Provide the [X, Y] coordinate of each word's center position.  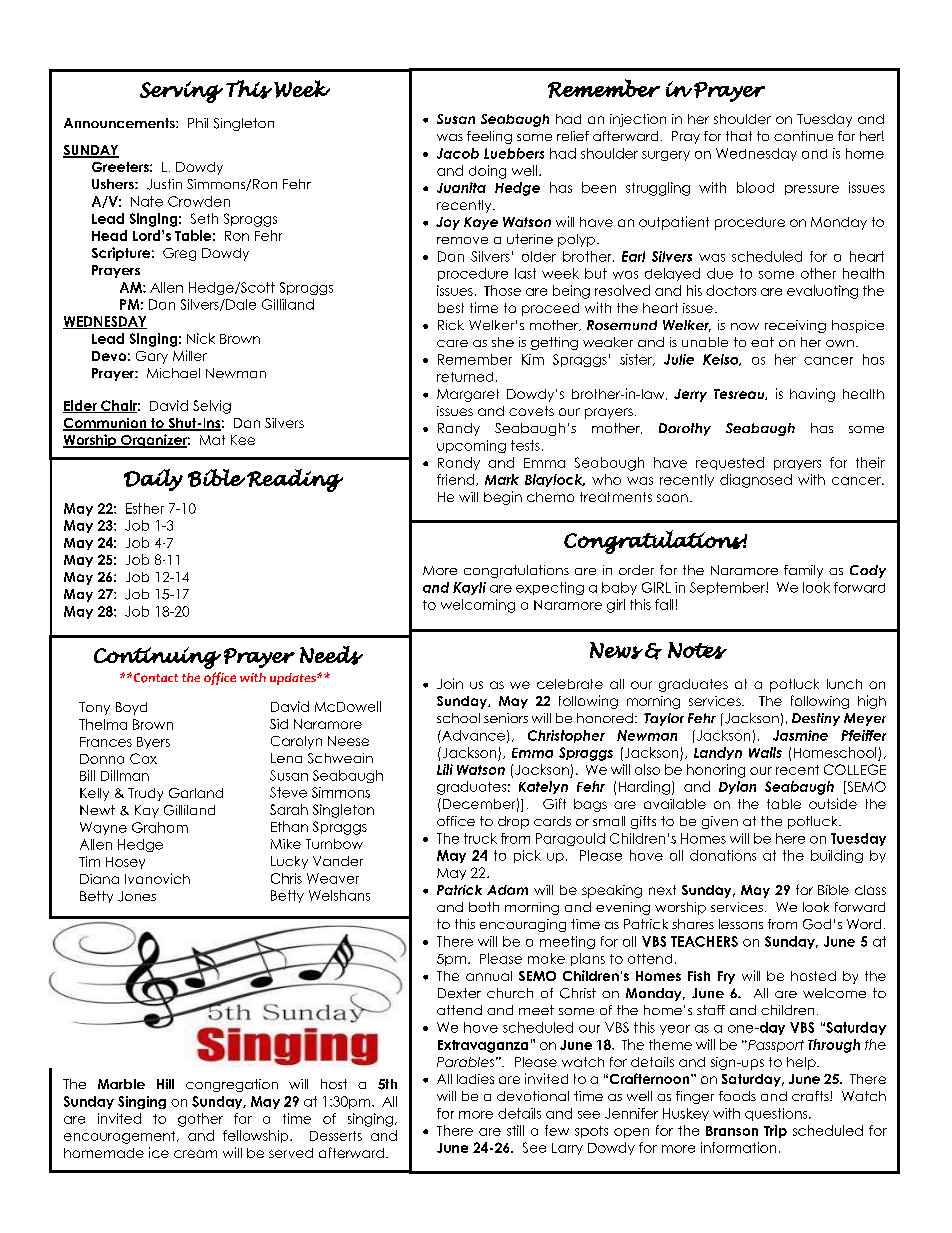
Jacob [458, 153]
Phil [198, 123]
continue [803, 136]
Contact [154, 678]
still [515, 1130]
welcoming [478, 606]
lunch [844, 684]
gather [200, 1120]
